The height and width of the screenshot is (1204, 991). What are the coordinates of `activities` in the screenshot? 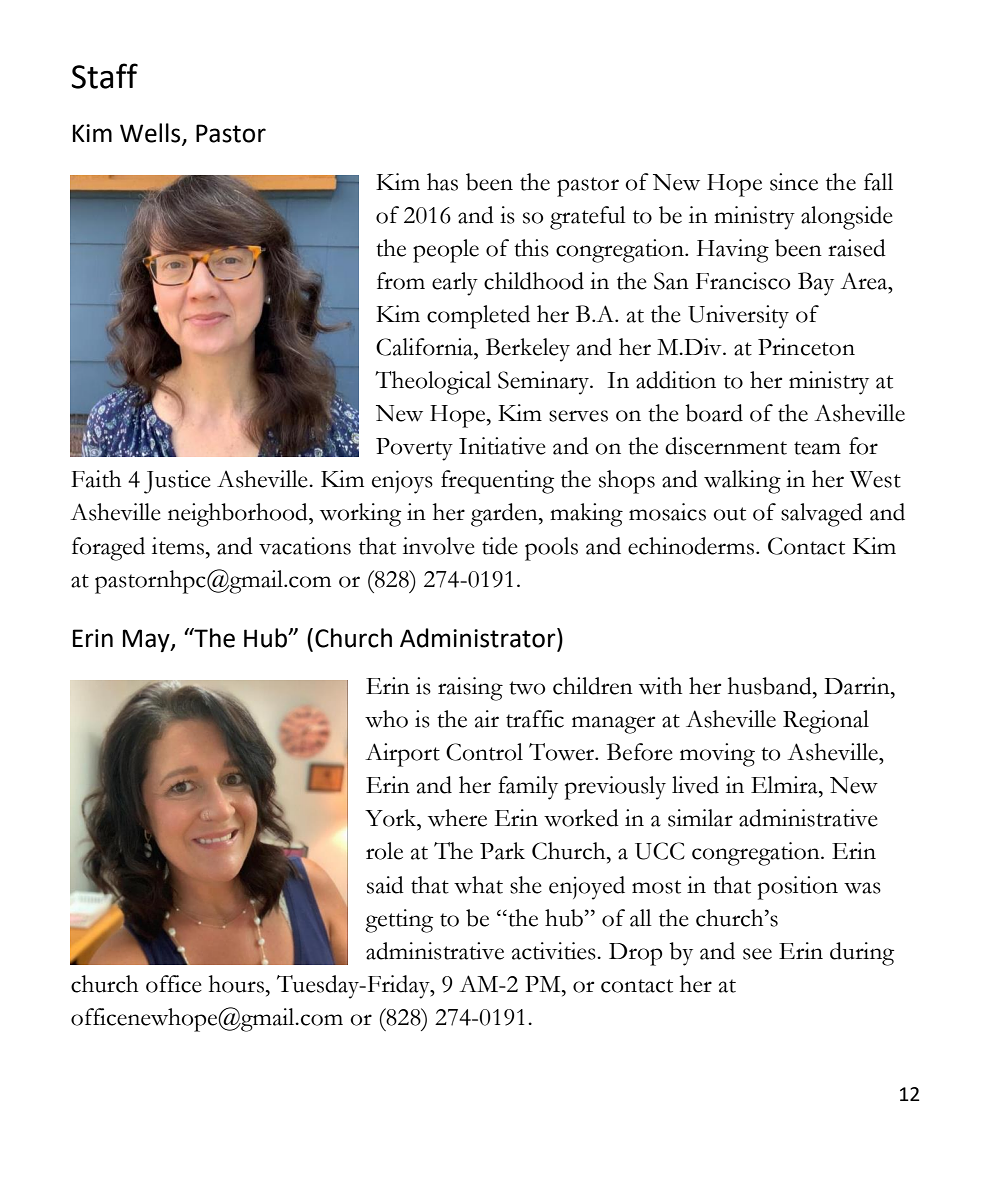 It's located at (555, 951).
